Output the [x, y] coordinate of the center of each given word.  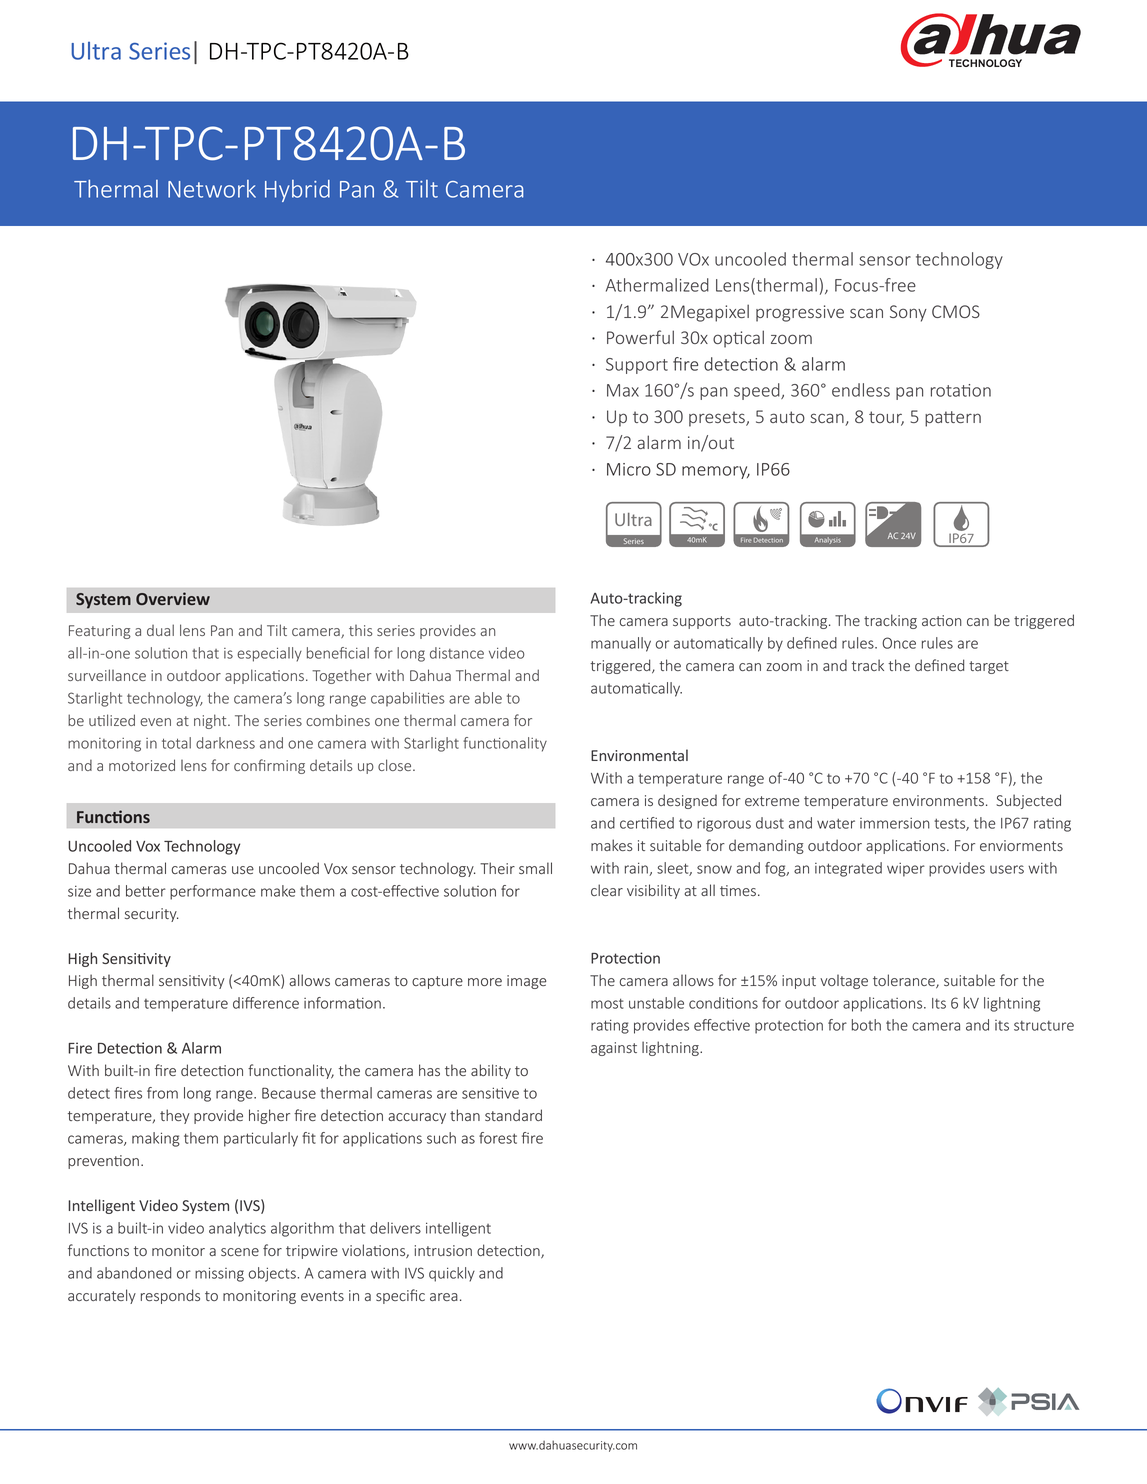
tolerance [905, 981]
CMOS [956, 311]
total [176, 743]
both [866, 1025]
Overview [173, 598]
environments [938, 800]
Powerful [640, 337]
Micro [629, 469]
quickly [452, 1274]
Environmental [639, 755]
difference [266, 1003]
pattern [953, 419]
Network [212, 189]
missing [219, 1274]
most [607, 1003]
